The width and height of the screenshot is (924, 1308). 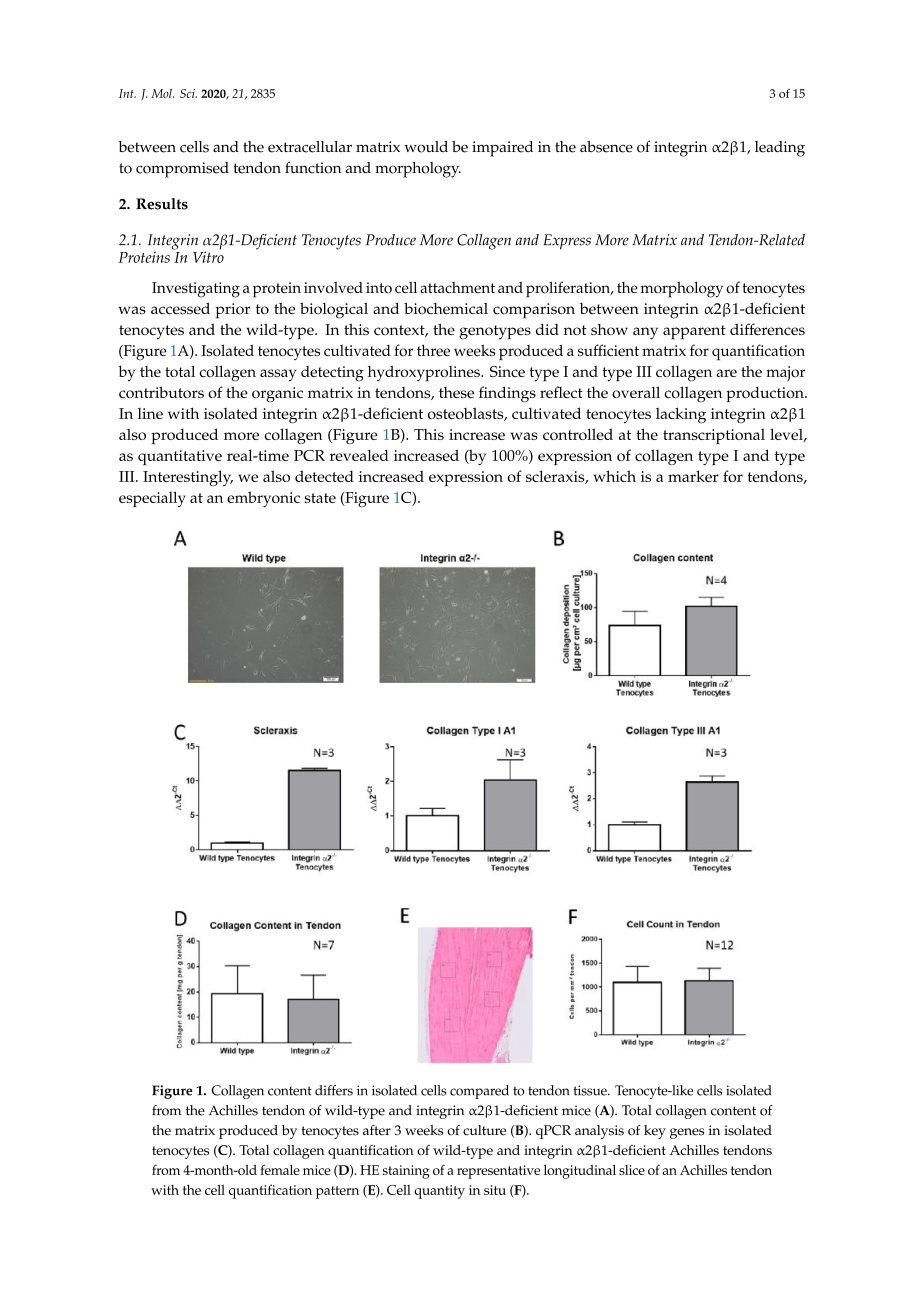 I want to click on apparent, so click(x=694, y=332).
